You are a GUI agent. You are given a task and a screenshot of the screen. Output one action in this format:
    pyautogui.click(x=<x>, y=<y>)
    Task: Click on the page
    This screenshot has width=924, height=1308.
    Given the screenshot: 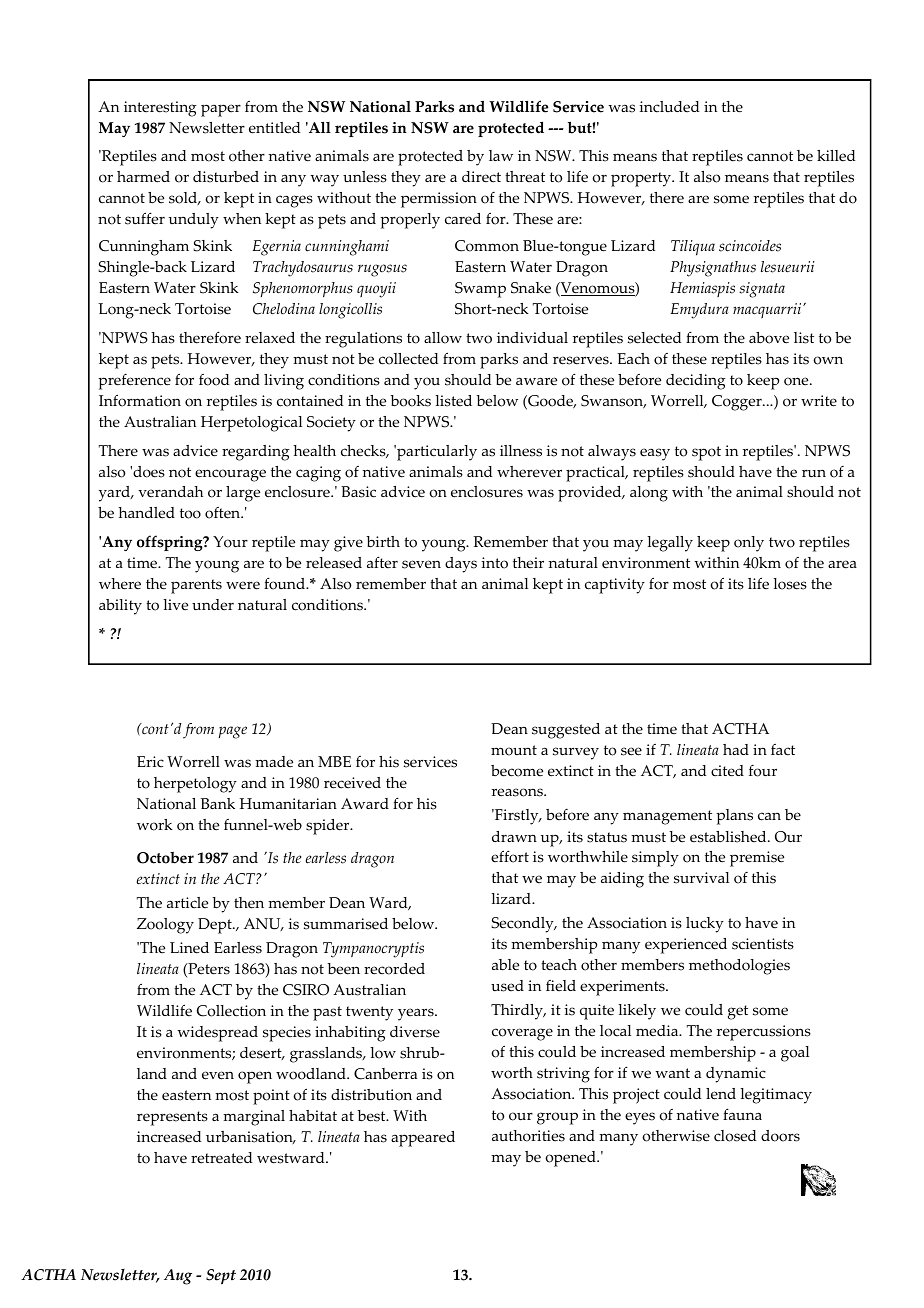 What is the action you would take?
    pyautogui.click(x=233, y=732)
